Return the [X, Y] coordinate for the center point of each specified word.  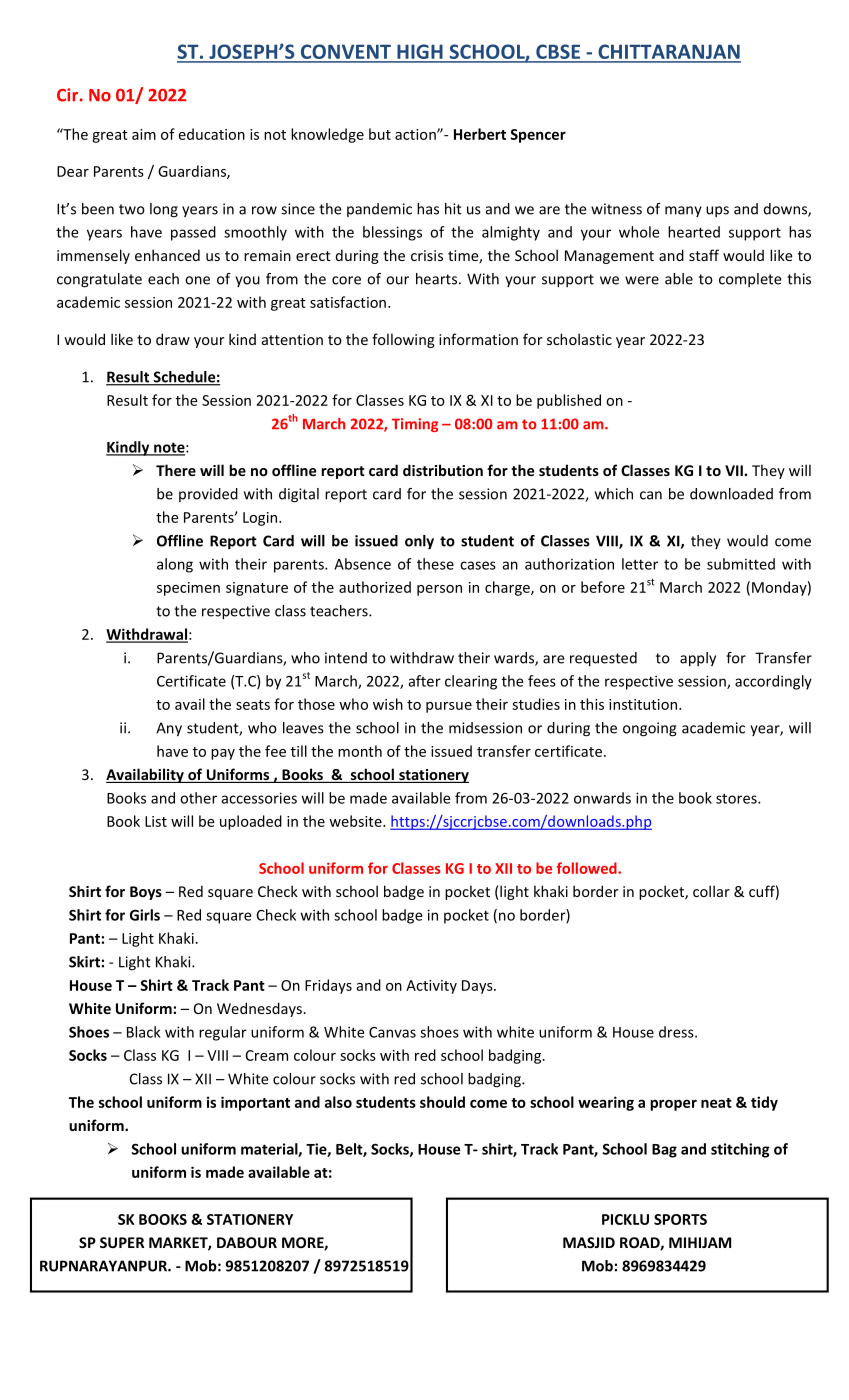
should [442, 1102]
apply [698, 659]
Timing [415, 425]
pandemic [379, 210]
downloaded [731, 494]
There [176, 470]
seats [253, 705]
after [424, 681]
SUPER [122, 1242]
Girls [145, 915]
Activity [431, 987]
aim [144, 134]
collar [711, 891]
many [683, 211]
